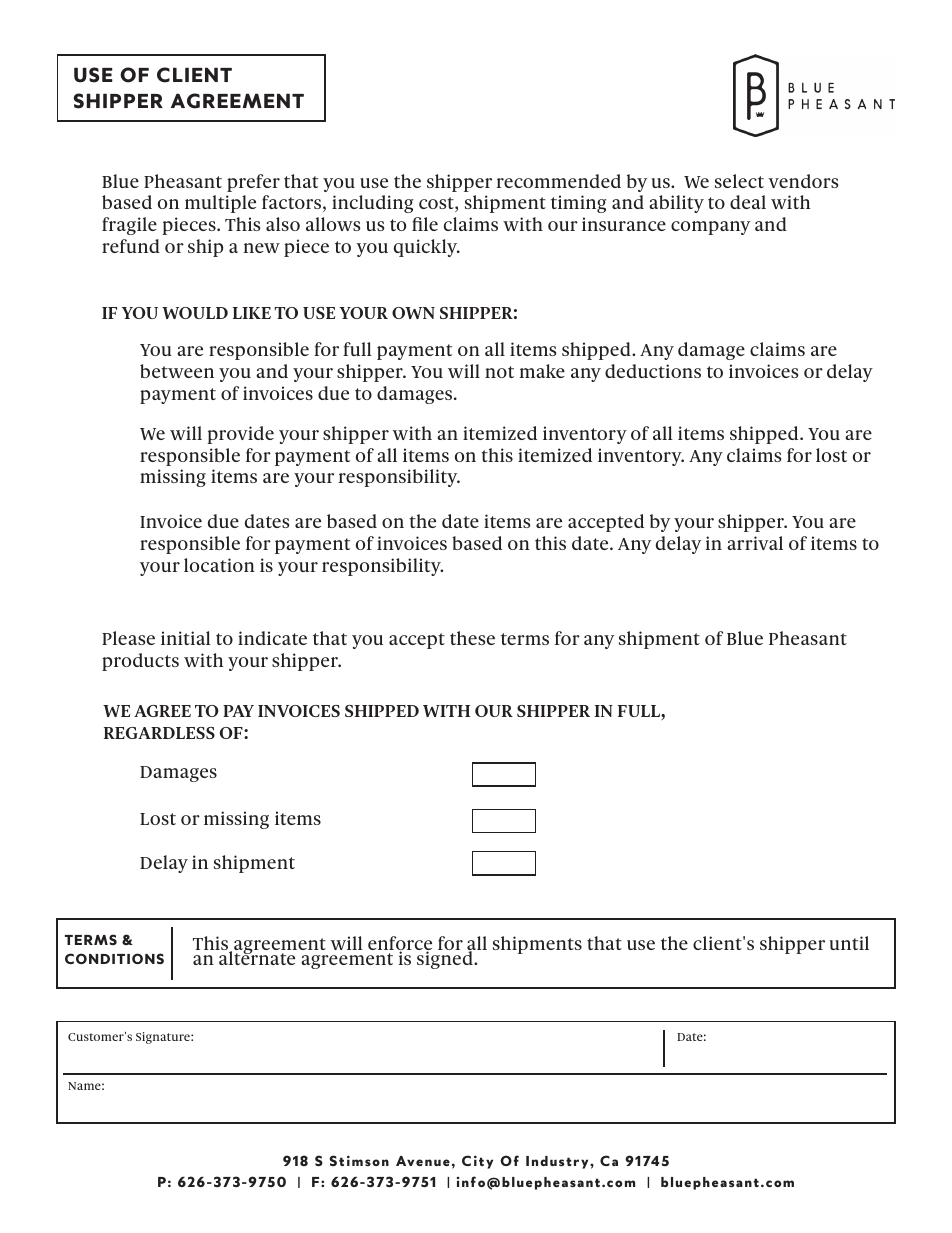 This screenshot has width=952, height=1233. What do you see at coordinates (472, 638) in the screenshot?
I see `these` at bounding box center [472, 638].
